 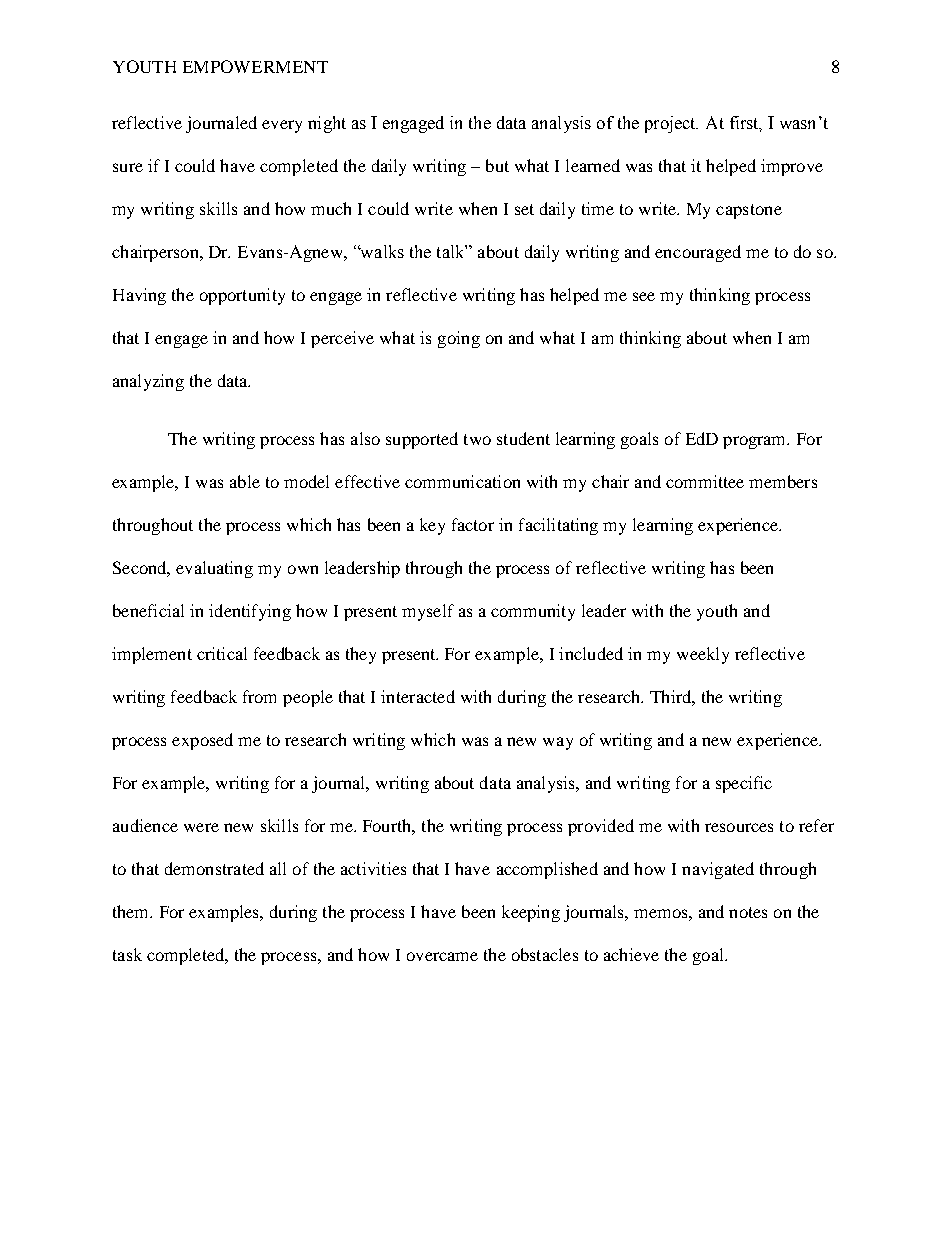 I want to click on factor, so click(x=473, y=524).
